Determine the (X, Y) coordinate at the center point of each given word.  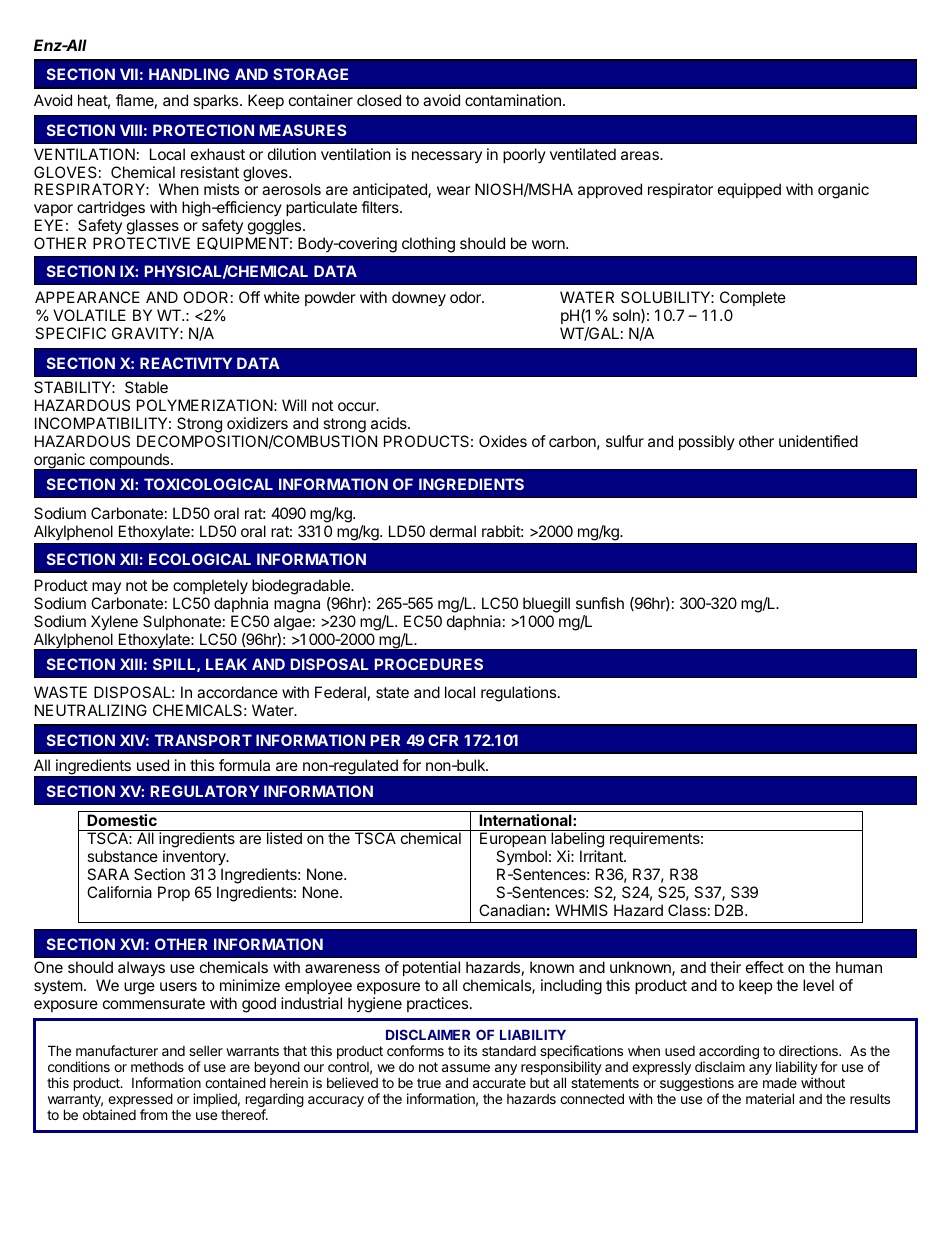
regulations (520, 694)
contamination (513, 100)
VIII (131, 130)
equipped (749, 190)
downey (419, 299)
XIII (131, 664)
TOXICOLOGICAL (208, 484)
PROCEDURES (429, 664)
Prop (174, 893)
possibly (707, 442)
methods (157, 1067)
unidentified (818, 441)
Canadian (512, 910)
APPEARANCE (87, 297)
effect (765, 967)
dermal (453, 531)
